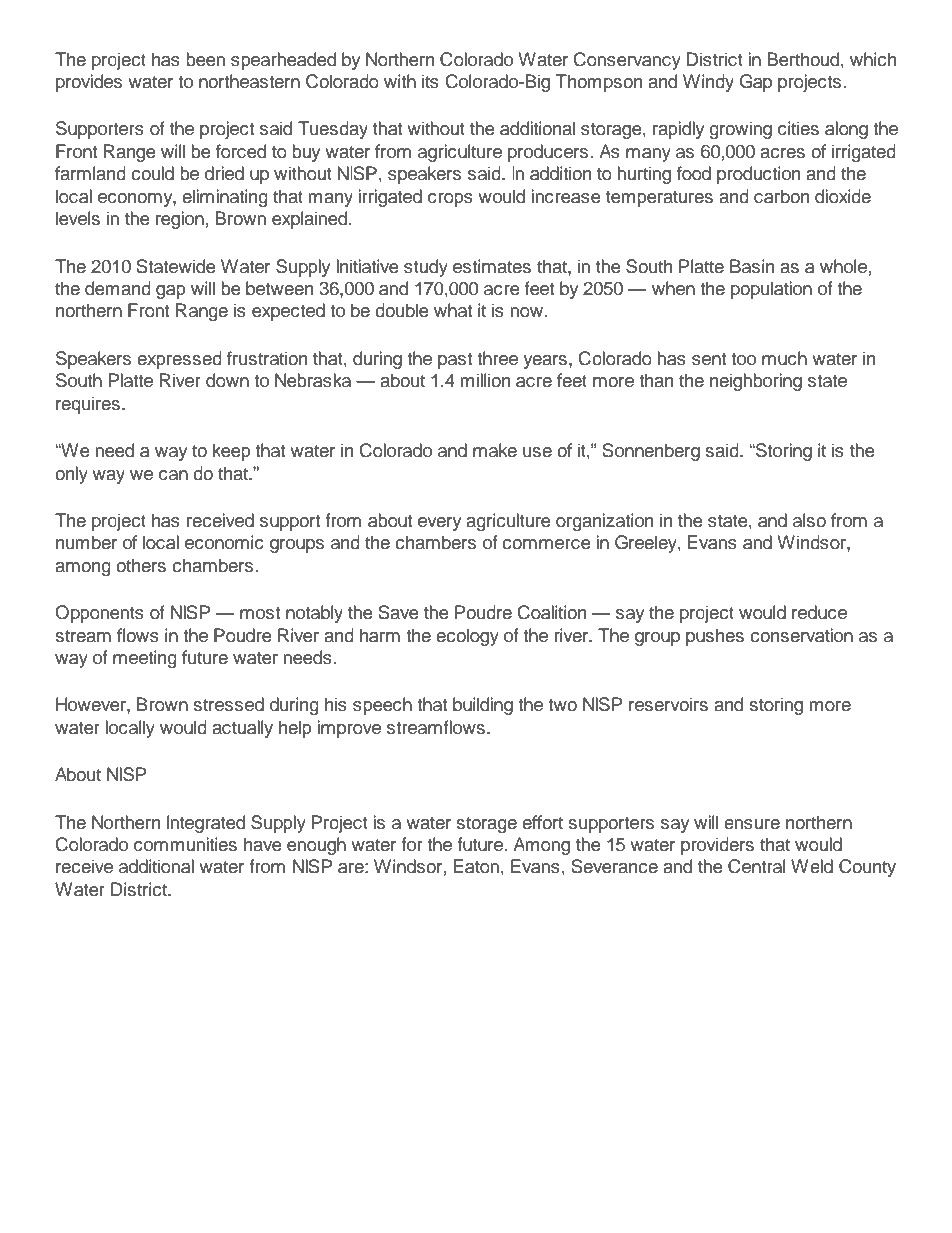 The width and height of the screenshot is (952, 1233). What do you see at coordinates (809, 520) in the screenshot?
I see `also` at bounding box center [809, 520].
